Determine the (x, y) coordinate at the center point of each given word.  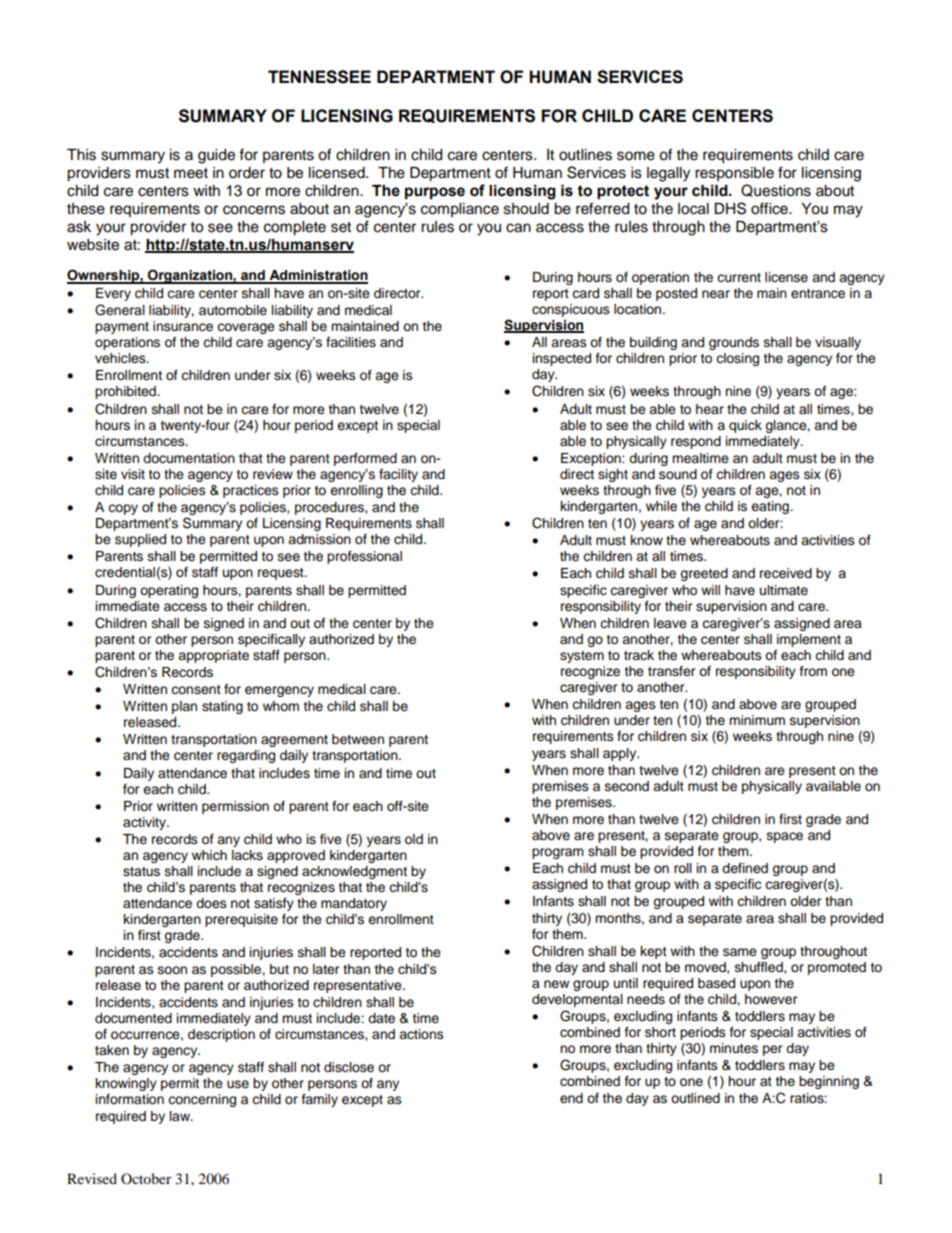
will (710, 590)
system (582, 657)
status (141, 872)
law (181, 1116)
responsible (734, 174)
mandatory (354, 904)
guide (216, 156)
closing (737, 359)
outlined (695, 1098)
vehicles (121, 358)
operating (169, 591)
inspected (562, 359)
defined (745, 868)
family (320, 1100)
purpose (435, 193)
